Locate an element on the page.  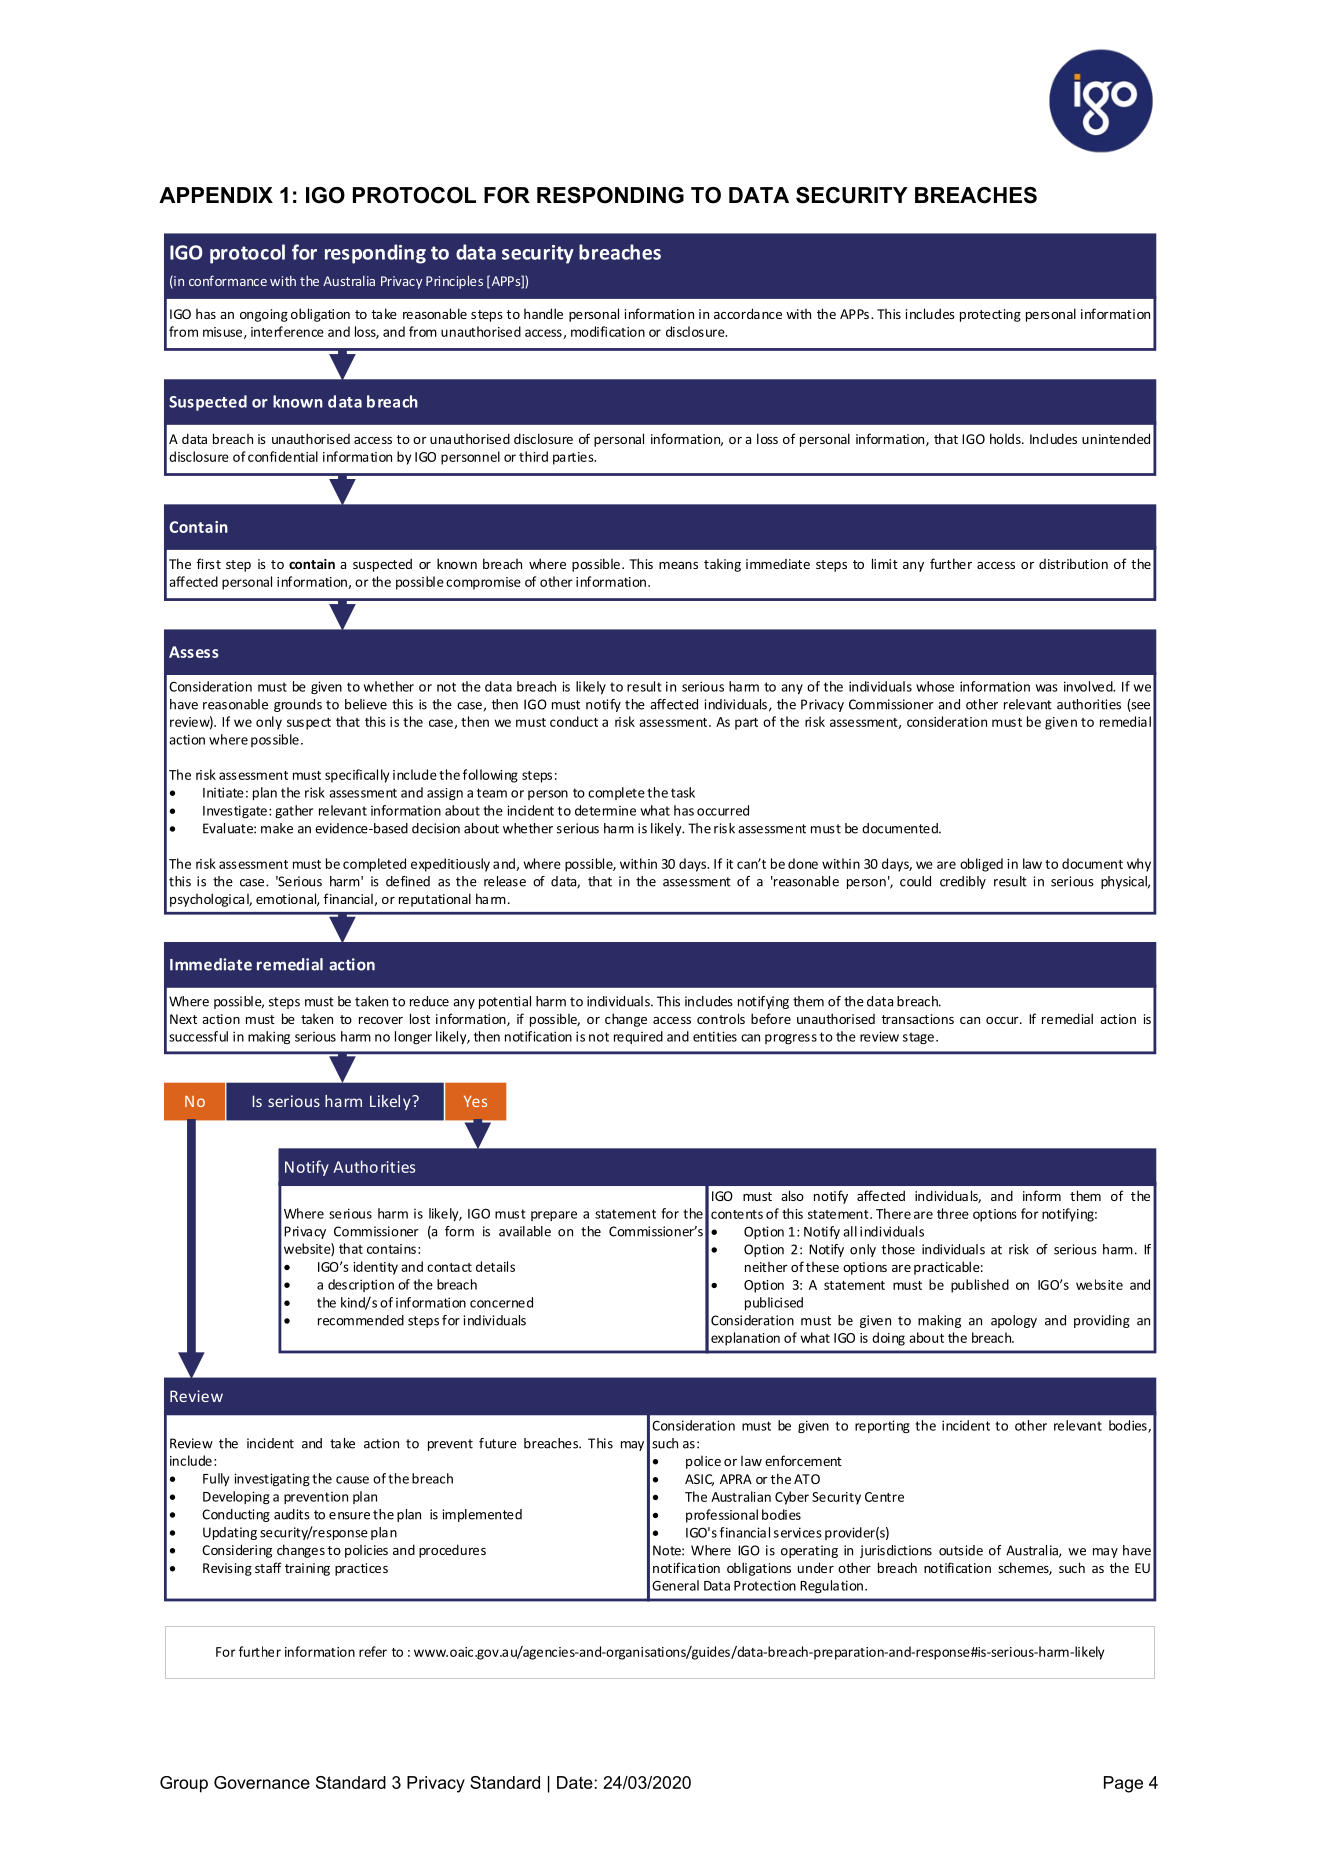
stage is located at coordinates (918, 1038).
